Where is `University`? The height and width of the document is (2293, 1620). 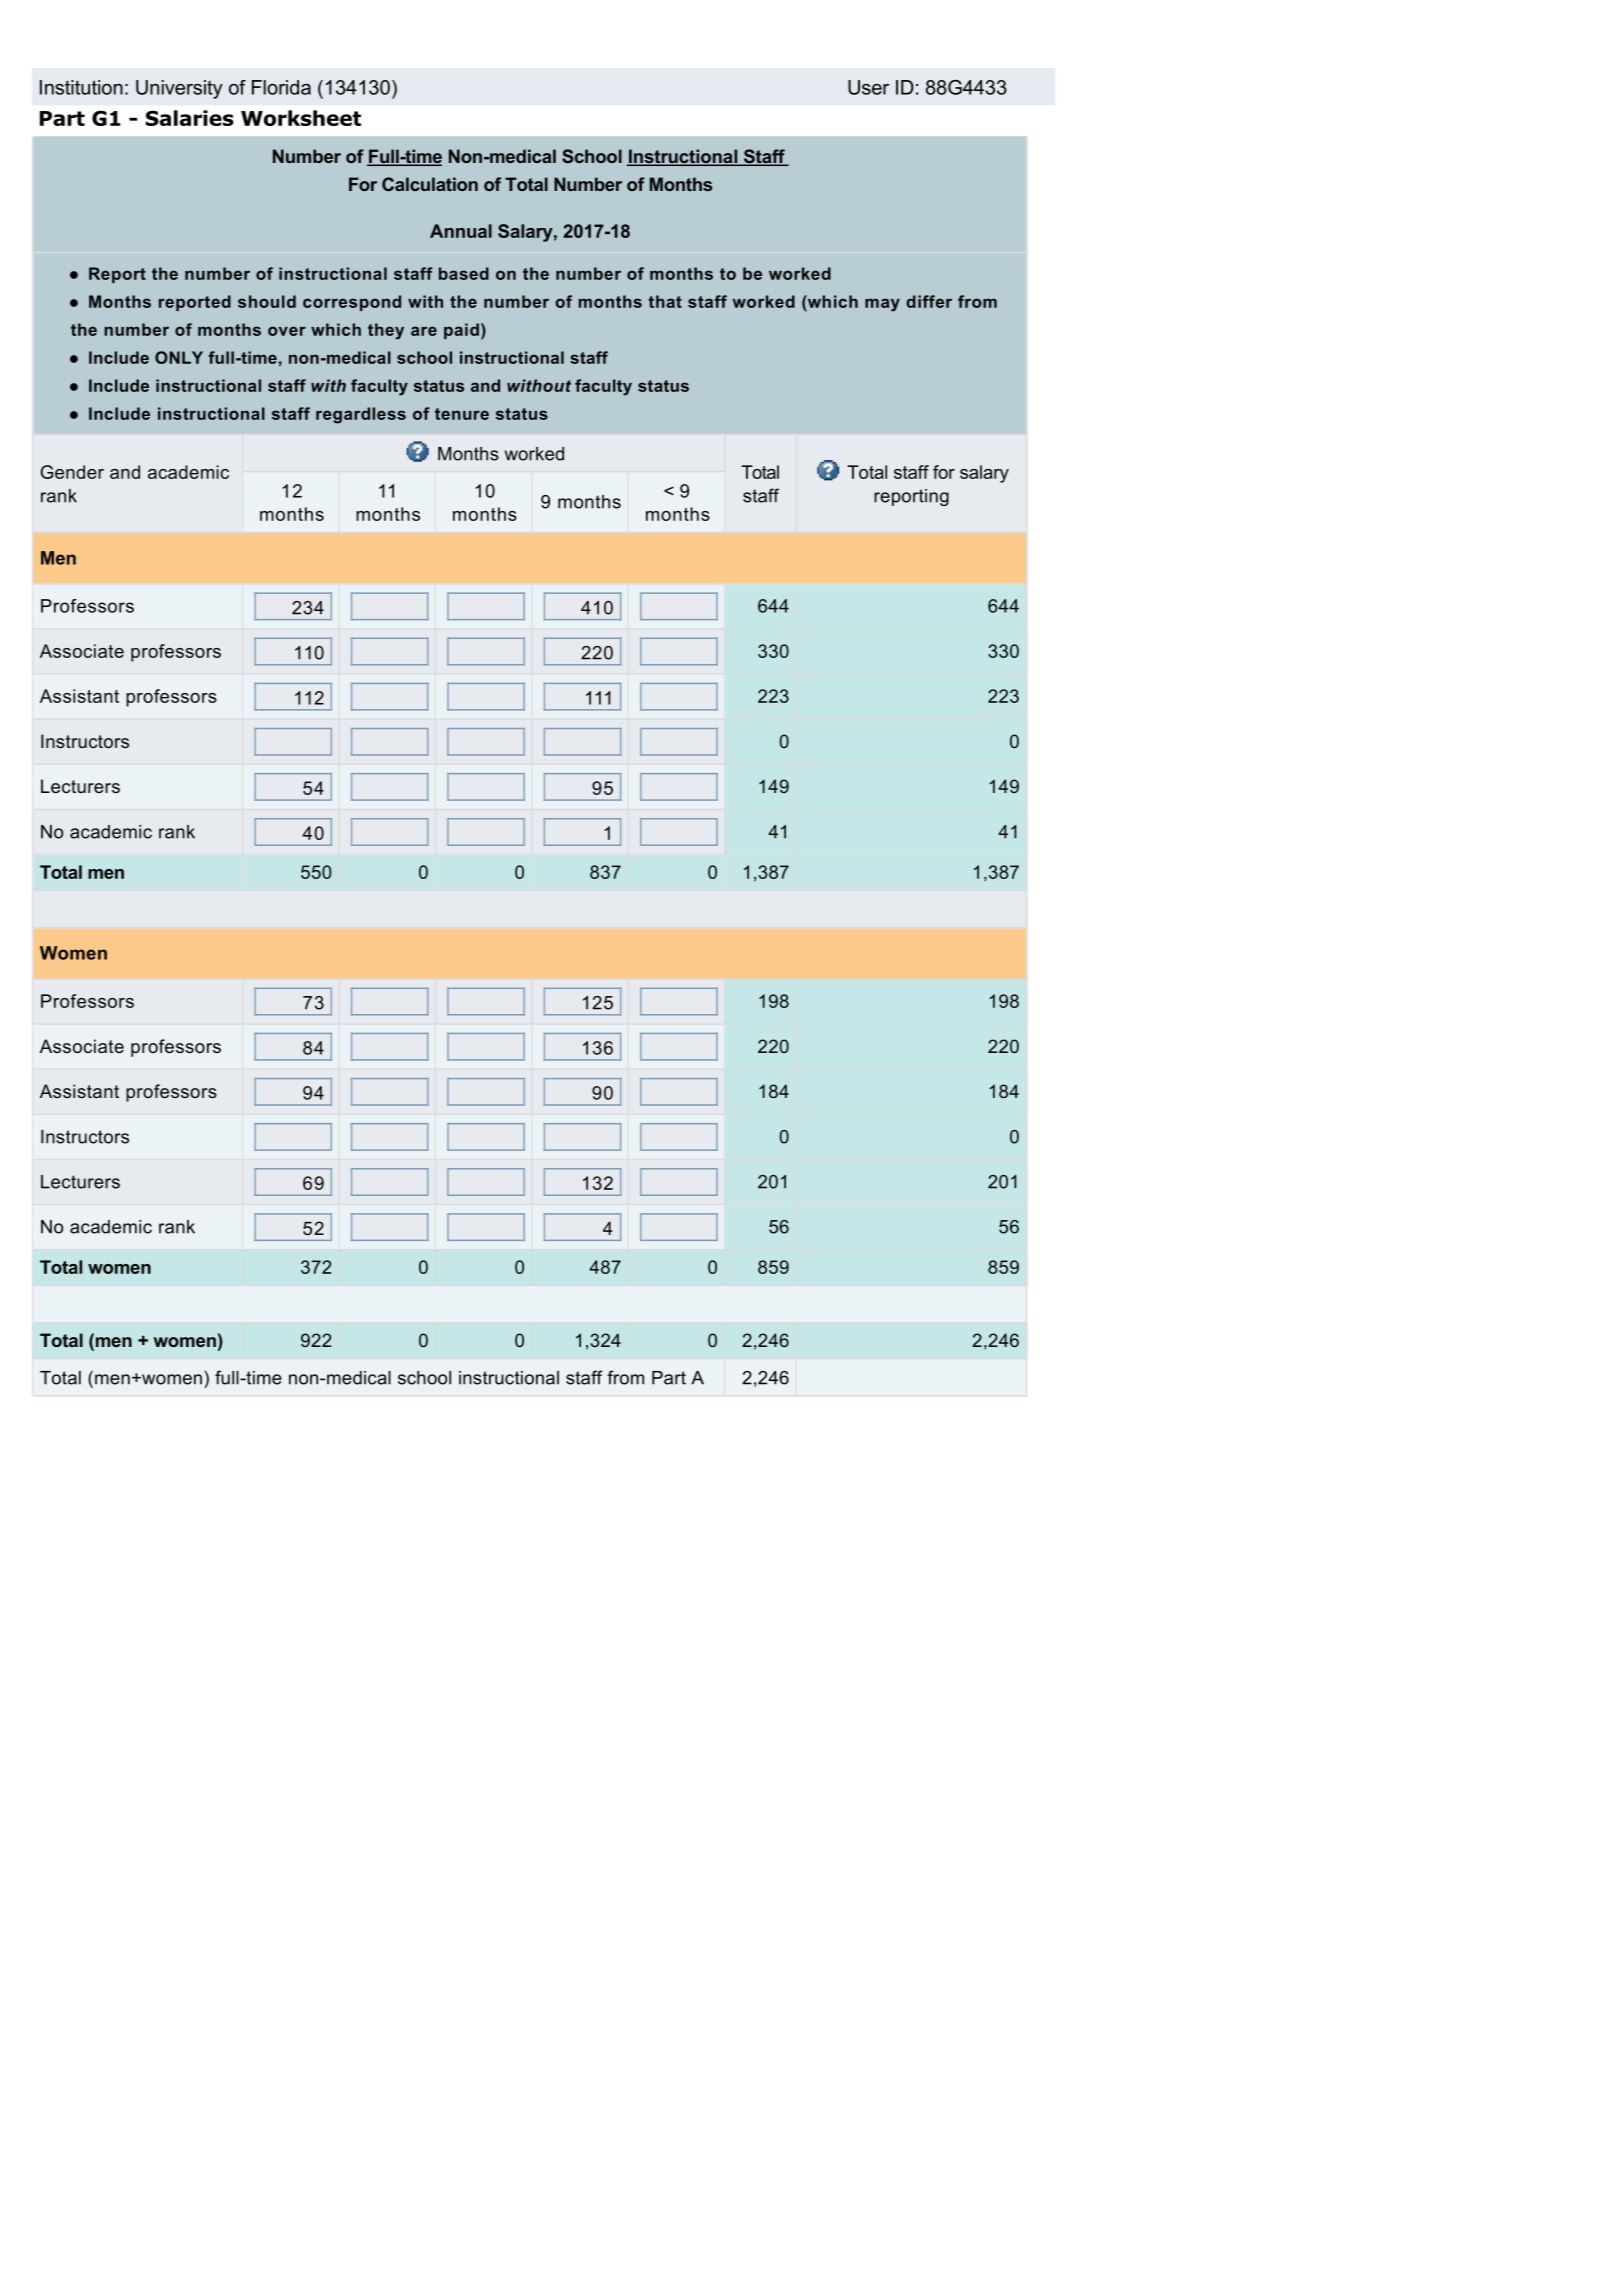
University is located at coordinates (179, 89).
